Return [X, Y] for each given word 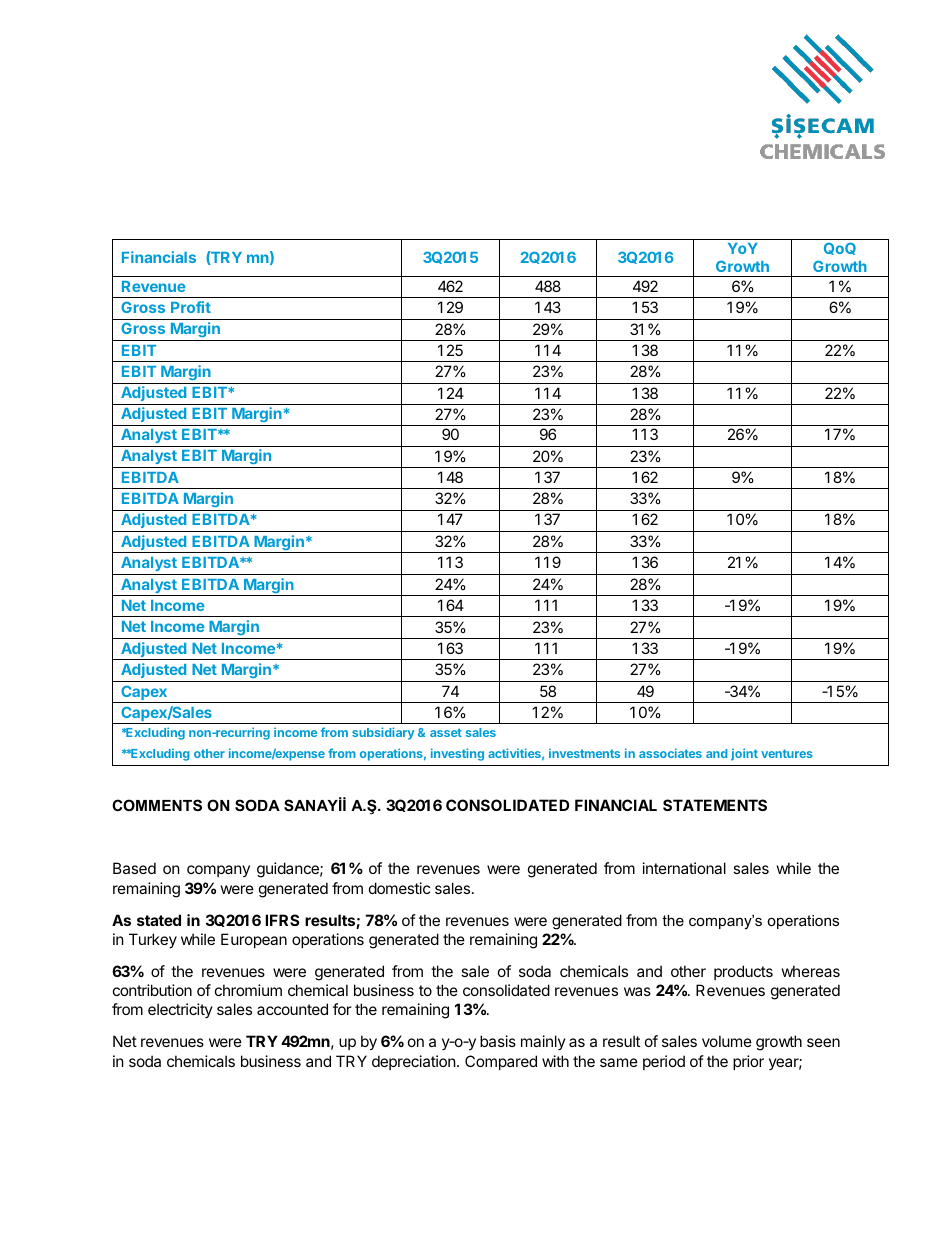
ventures [787, 753]
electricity [180, 1010]
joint [744, 754]
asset [446, 732]
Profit [191, 307]
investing [457, 754]
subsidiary [383, 733]
